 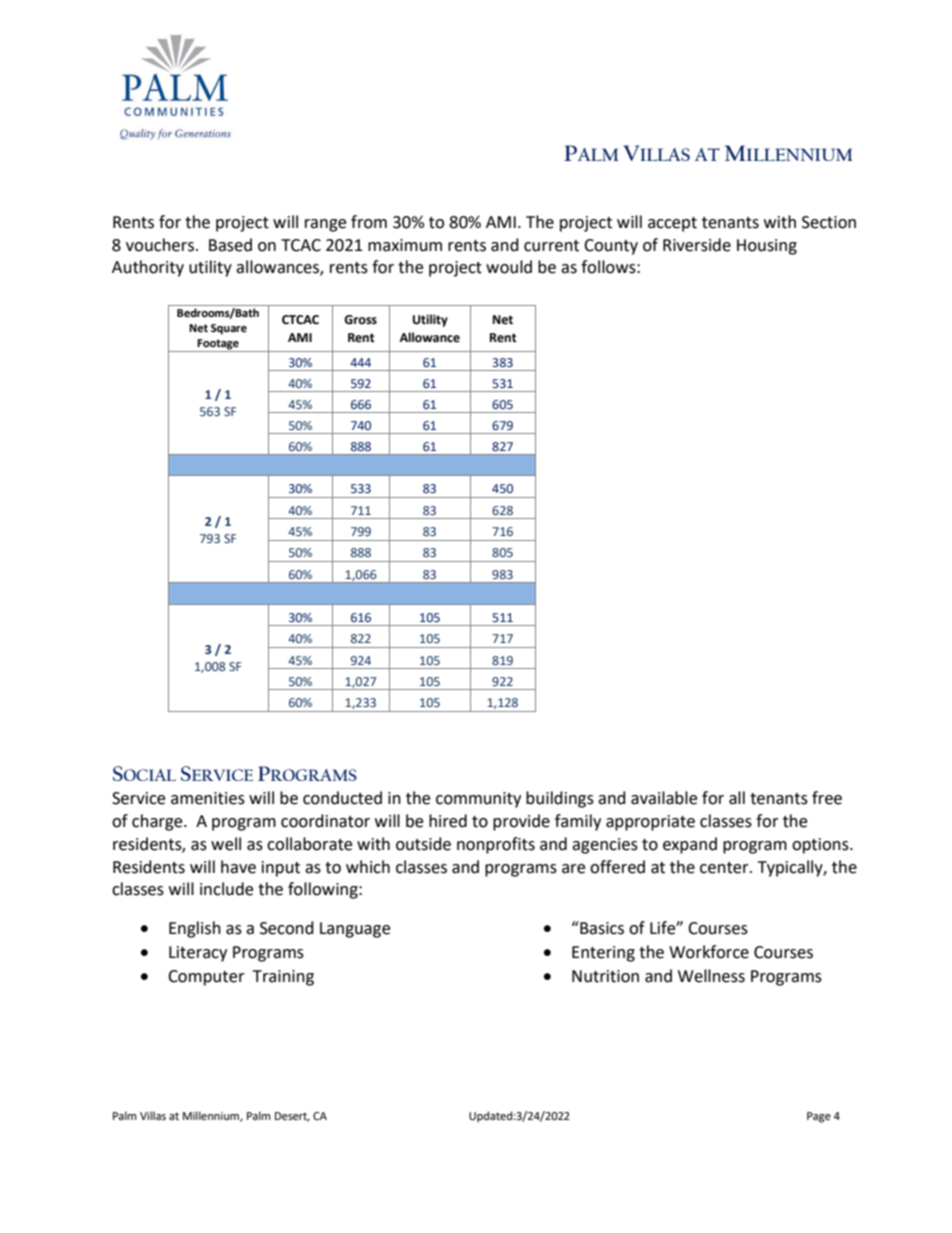 What do you see at coordinates (767, 247) in the page?
I see `Housing` at bounding box center [767, 247].
